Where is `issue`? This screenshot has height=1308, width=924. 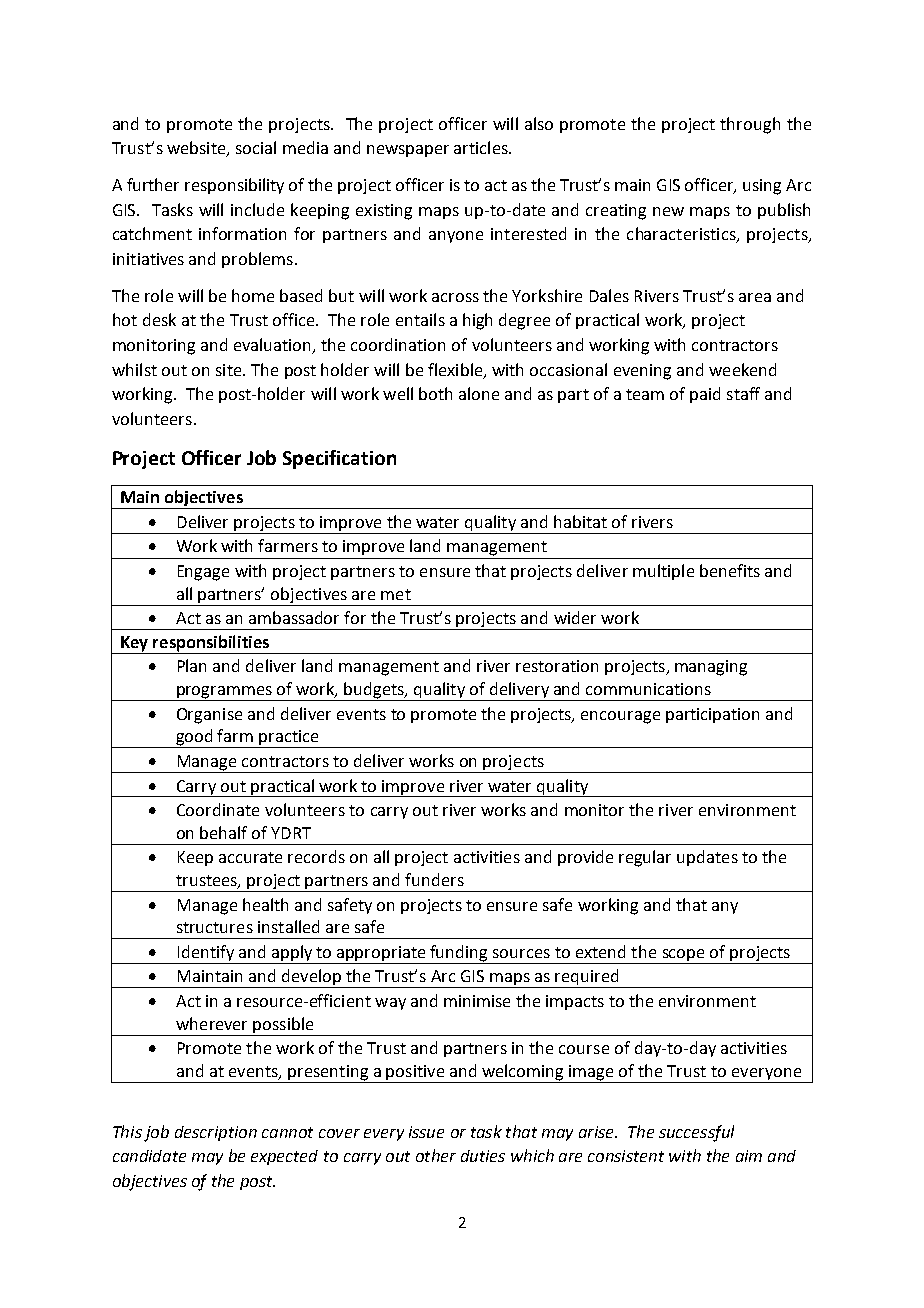 issue is located at coordinates (426, 1132).
